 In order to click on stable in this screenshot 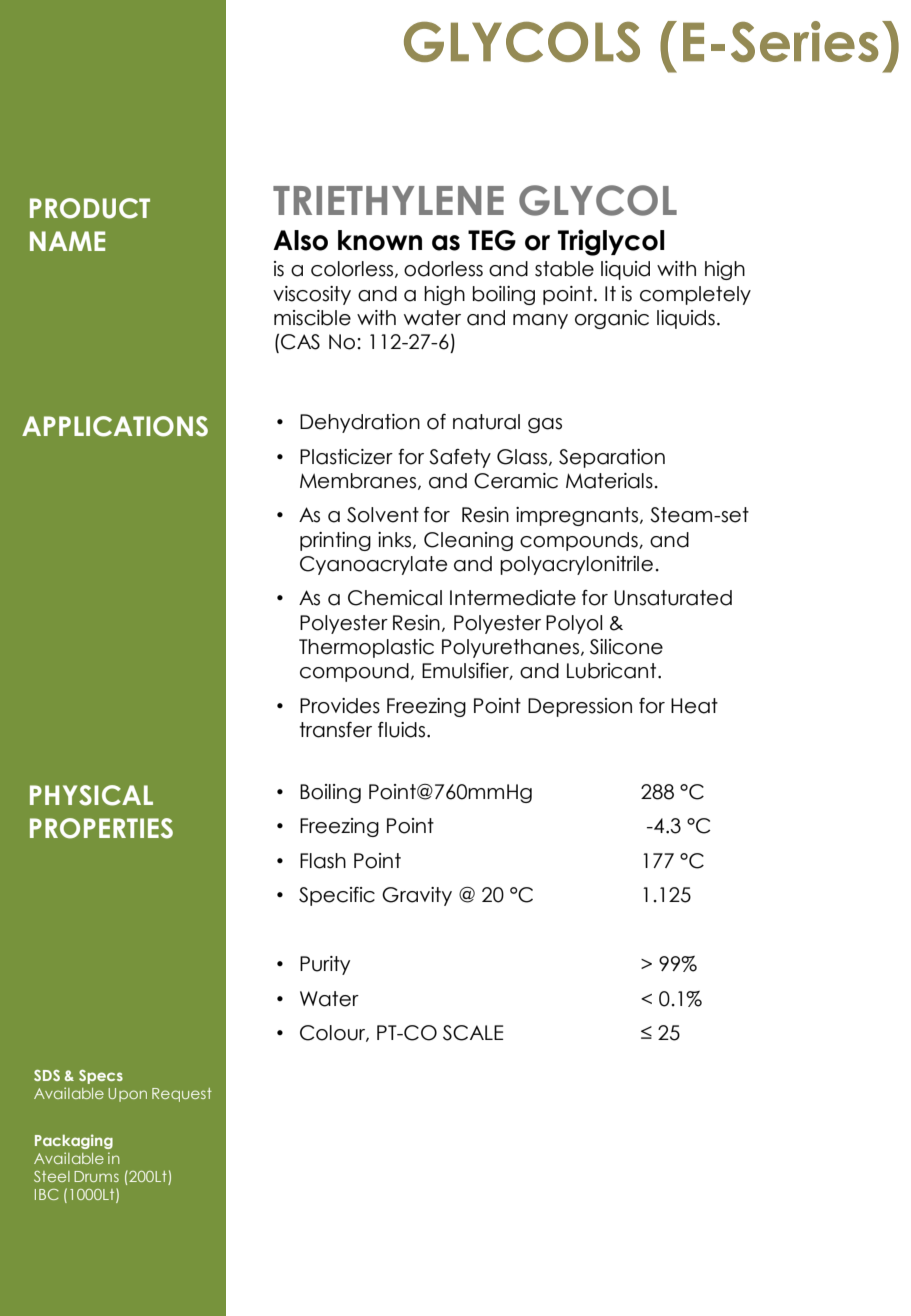, I will do `click(564, 269)`.
